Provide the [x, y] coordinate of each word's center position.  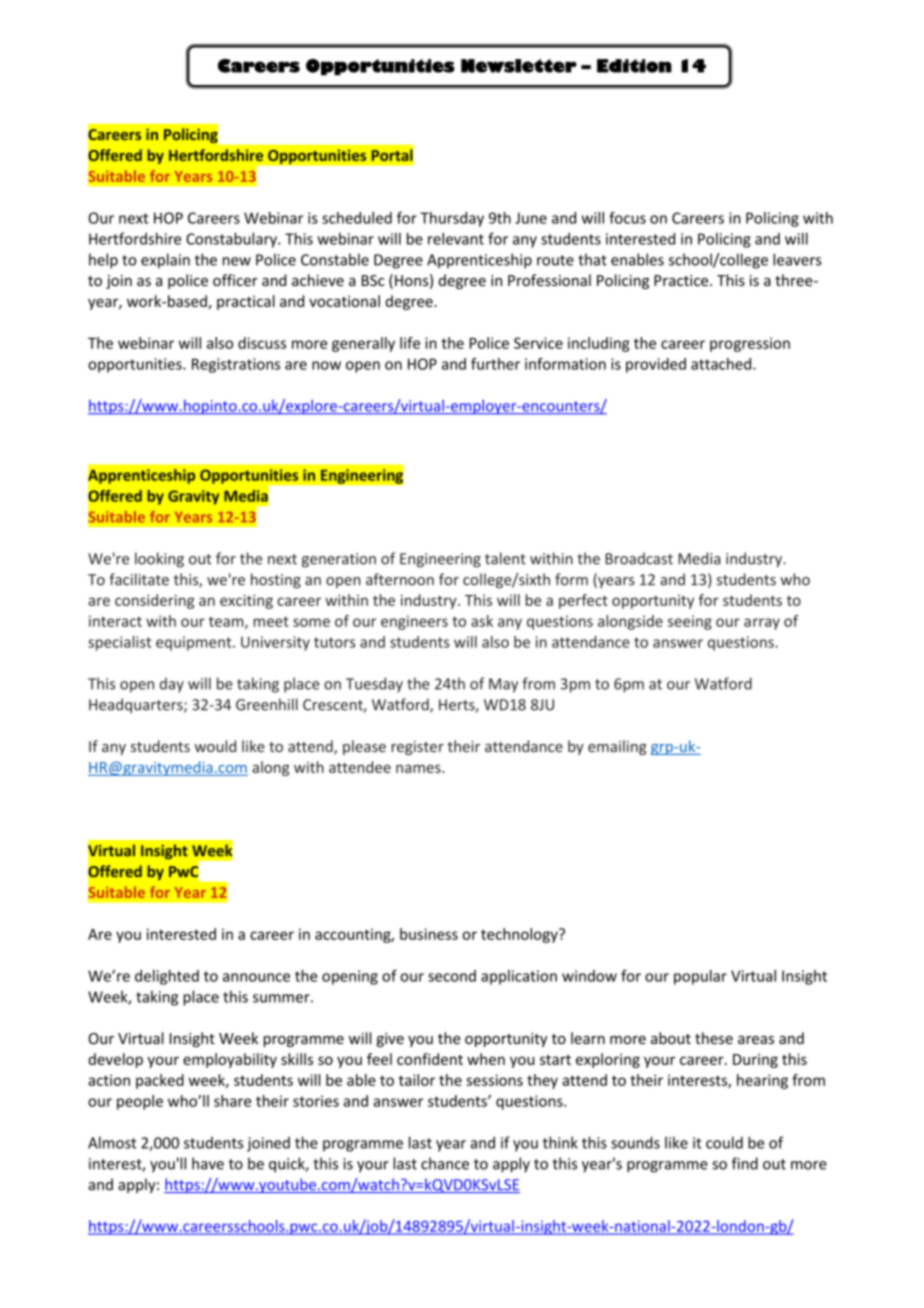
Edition [634, 66]
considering [154, 601]
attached [721, 364]
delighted [167, 977]
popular [700, 977]
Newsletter [519, 66]
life [410, 343]
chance [445, 1163]
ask [482, 621]
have [208, 1163]
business [429, 934]
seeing [690, 622]
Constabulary [232, 240]
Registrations [236, 365]
